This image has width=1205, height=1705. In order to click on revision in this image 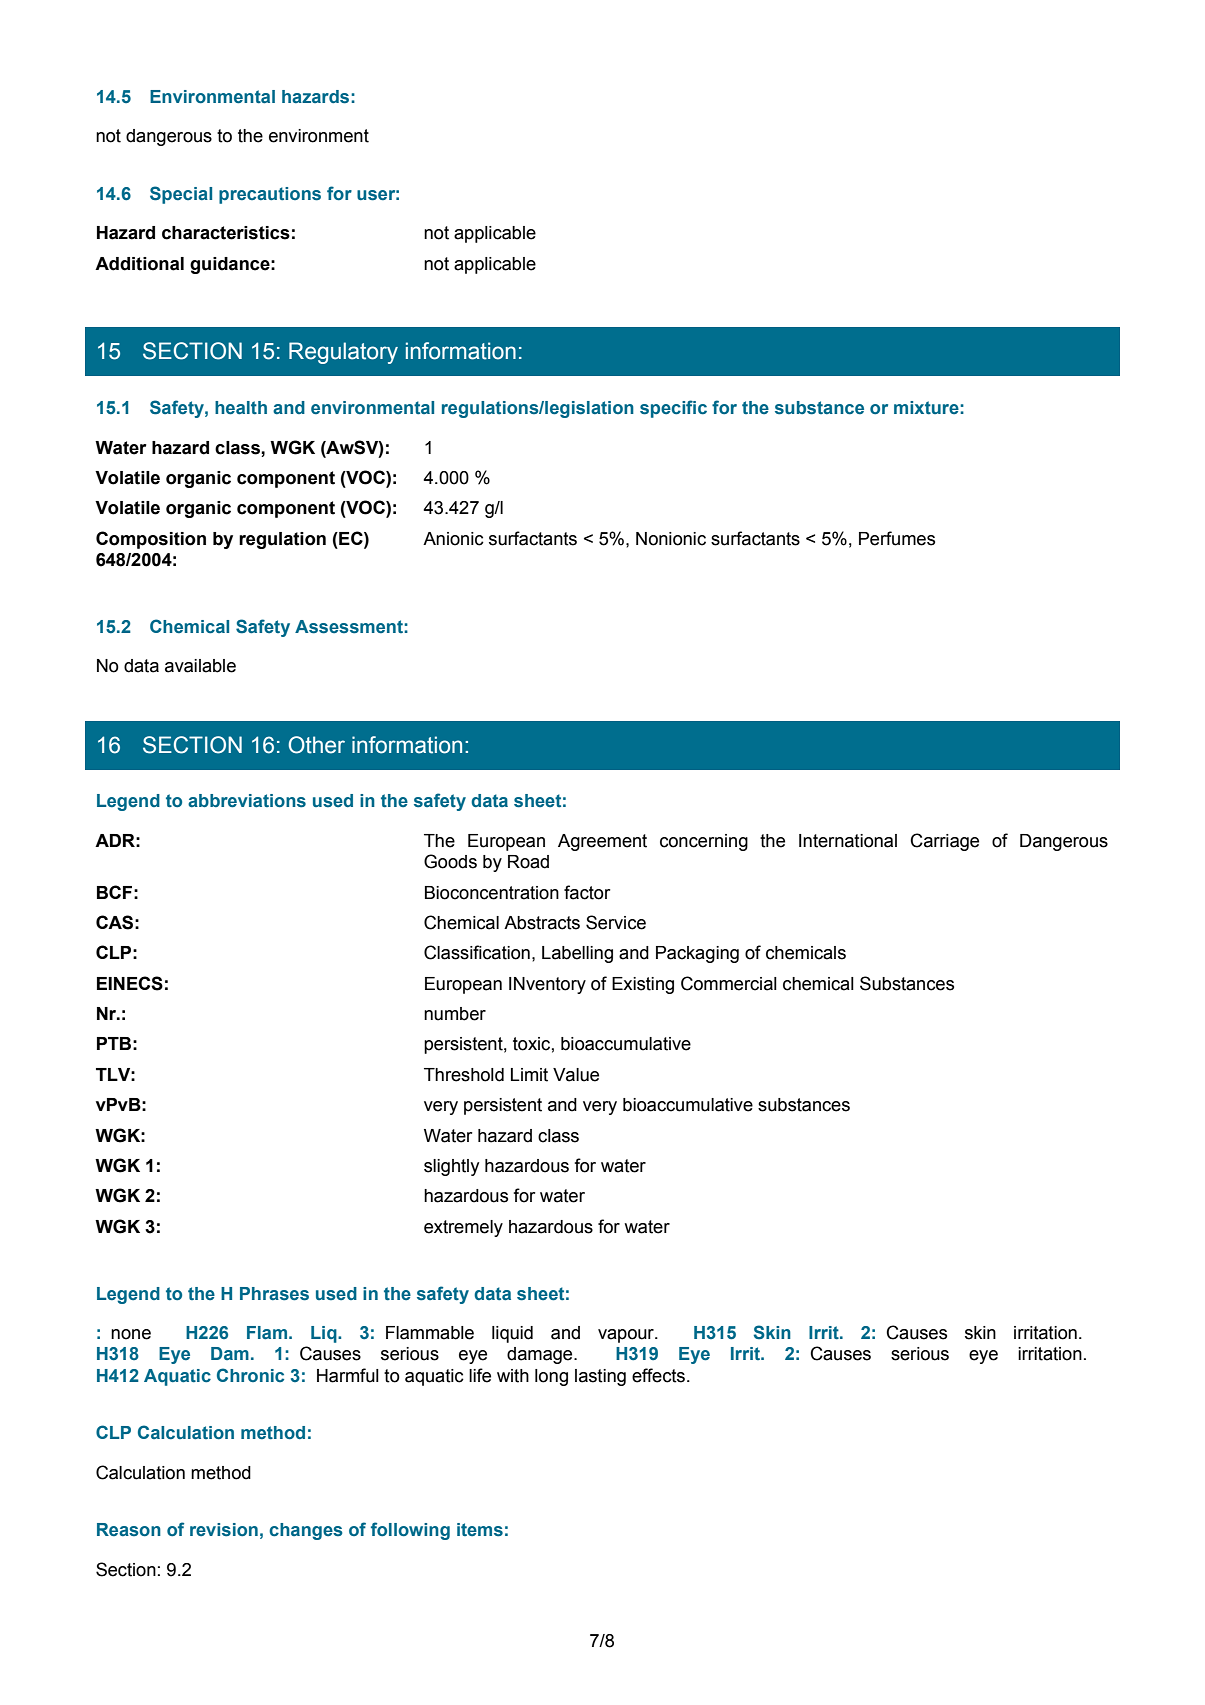, I will do `click(224, 1530)`.
